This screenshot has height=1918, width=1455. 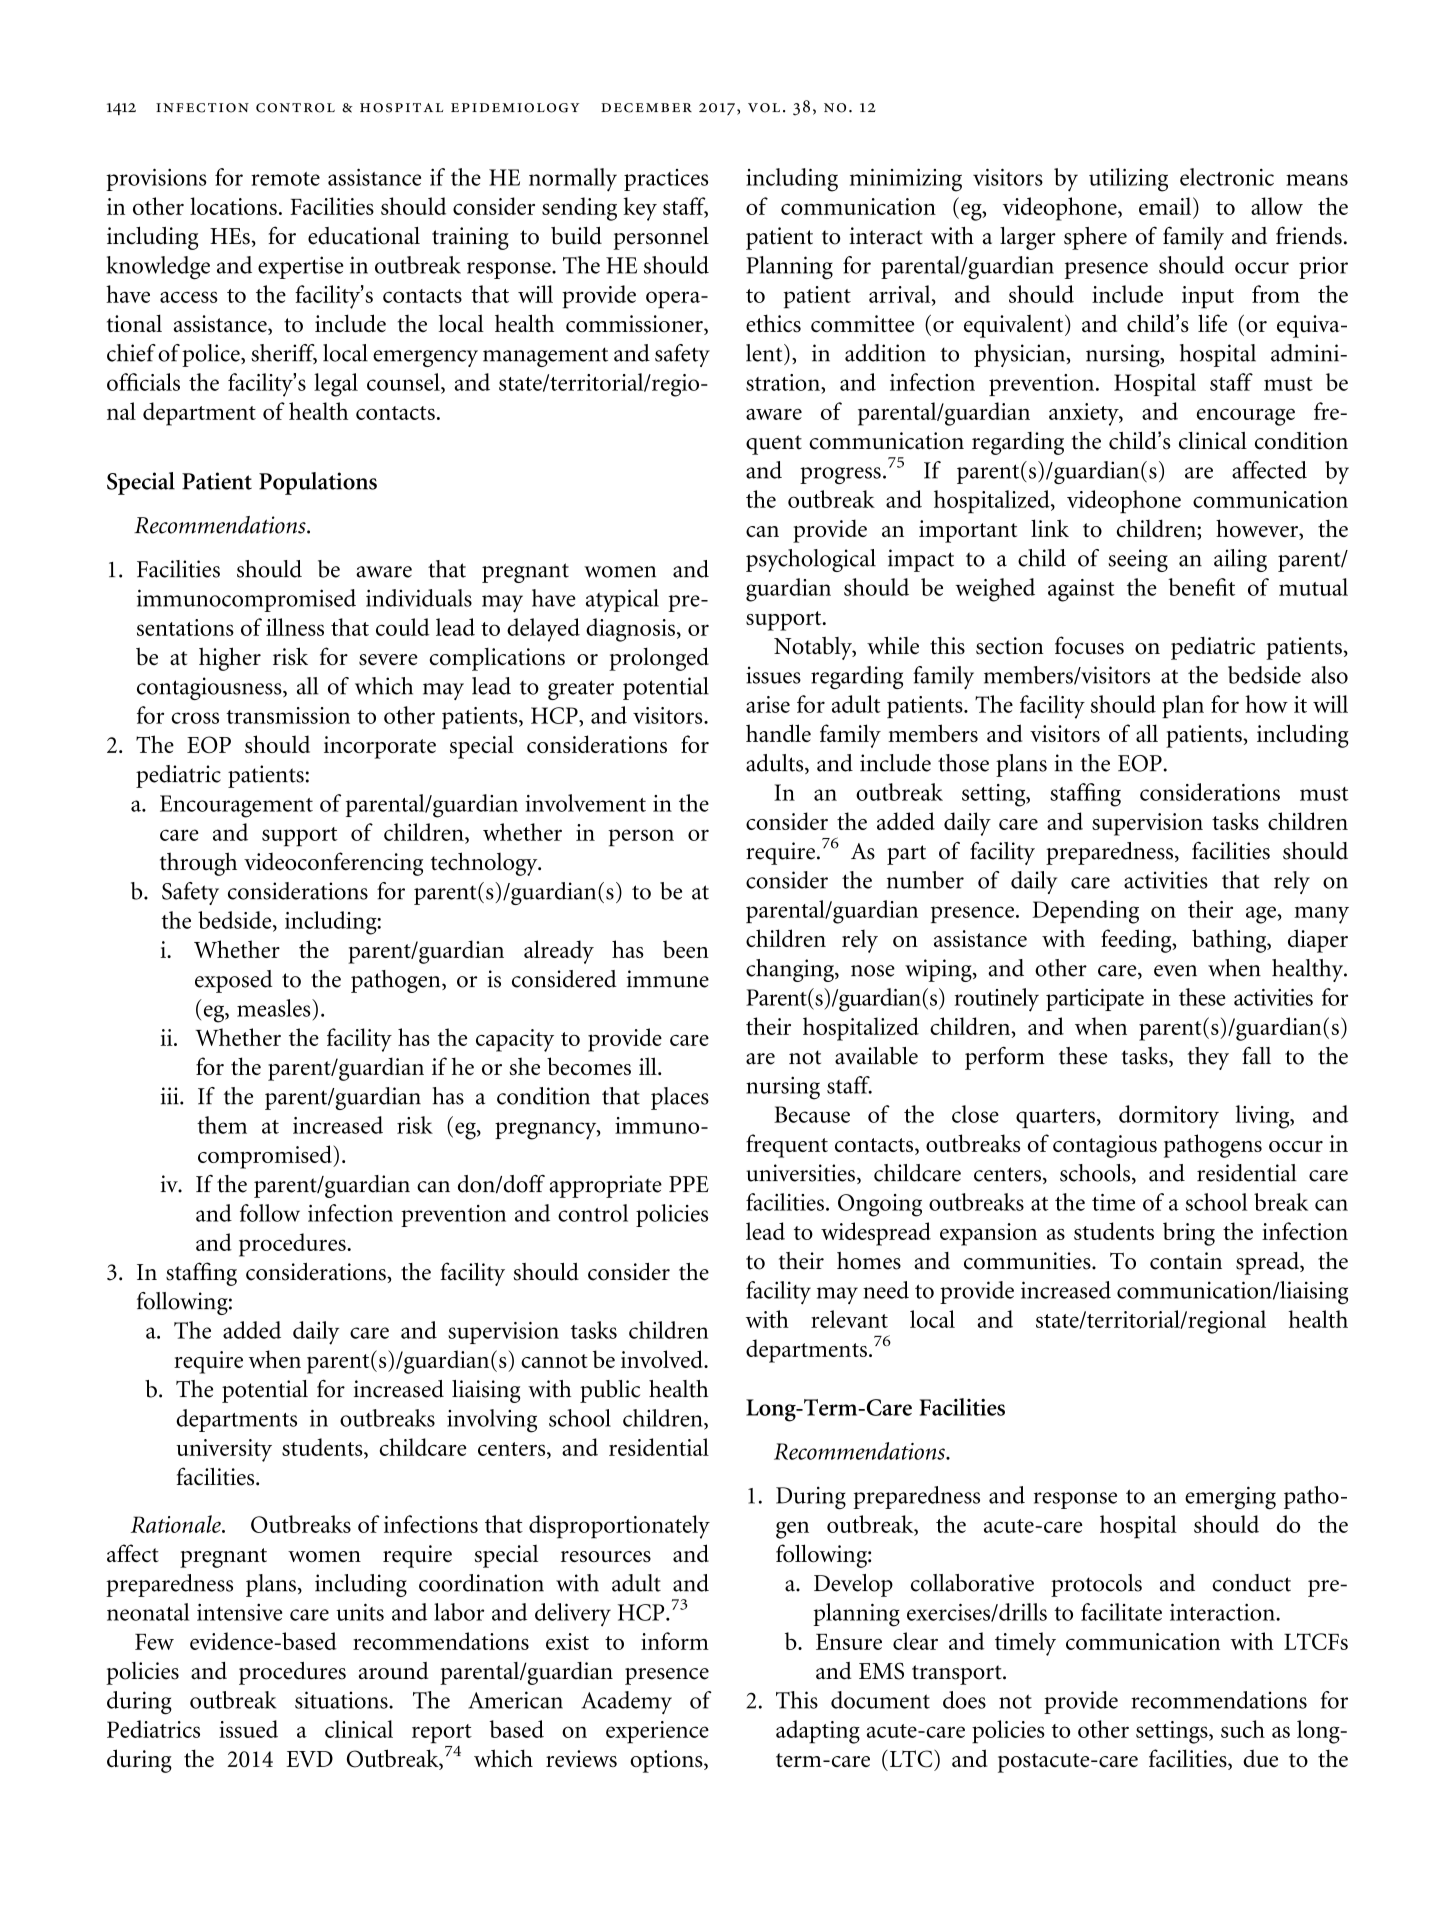 What do you see at coordinates (285, 179) in the screenshot?
I see `remote` at bounding box center [285, 179].
